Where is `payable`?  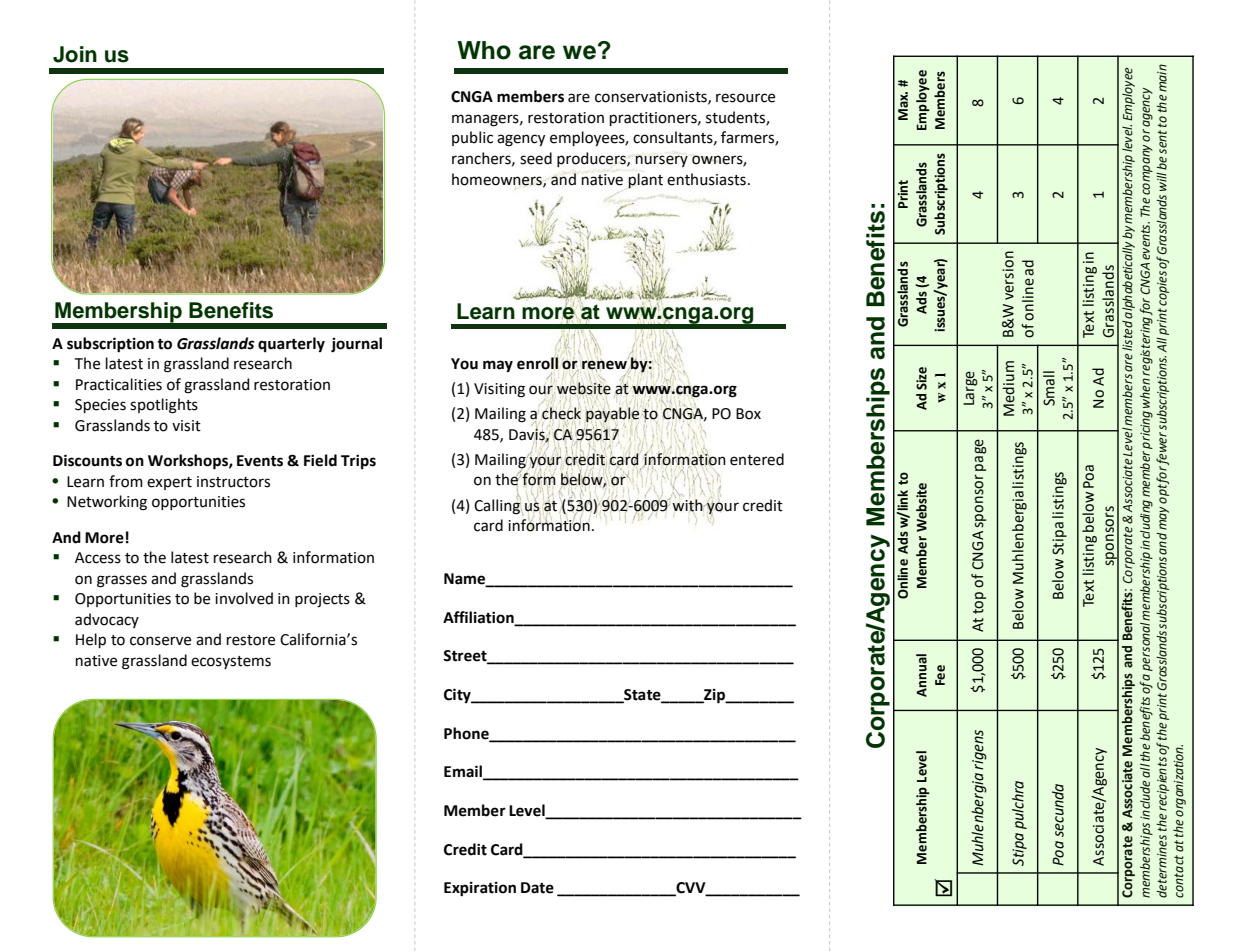
payable is located at coordinates (612, 414).
